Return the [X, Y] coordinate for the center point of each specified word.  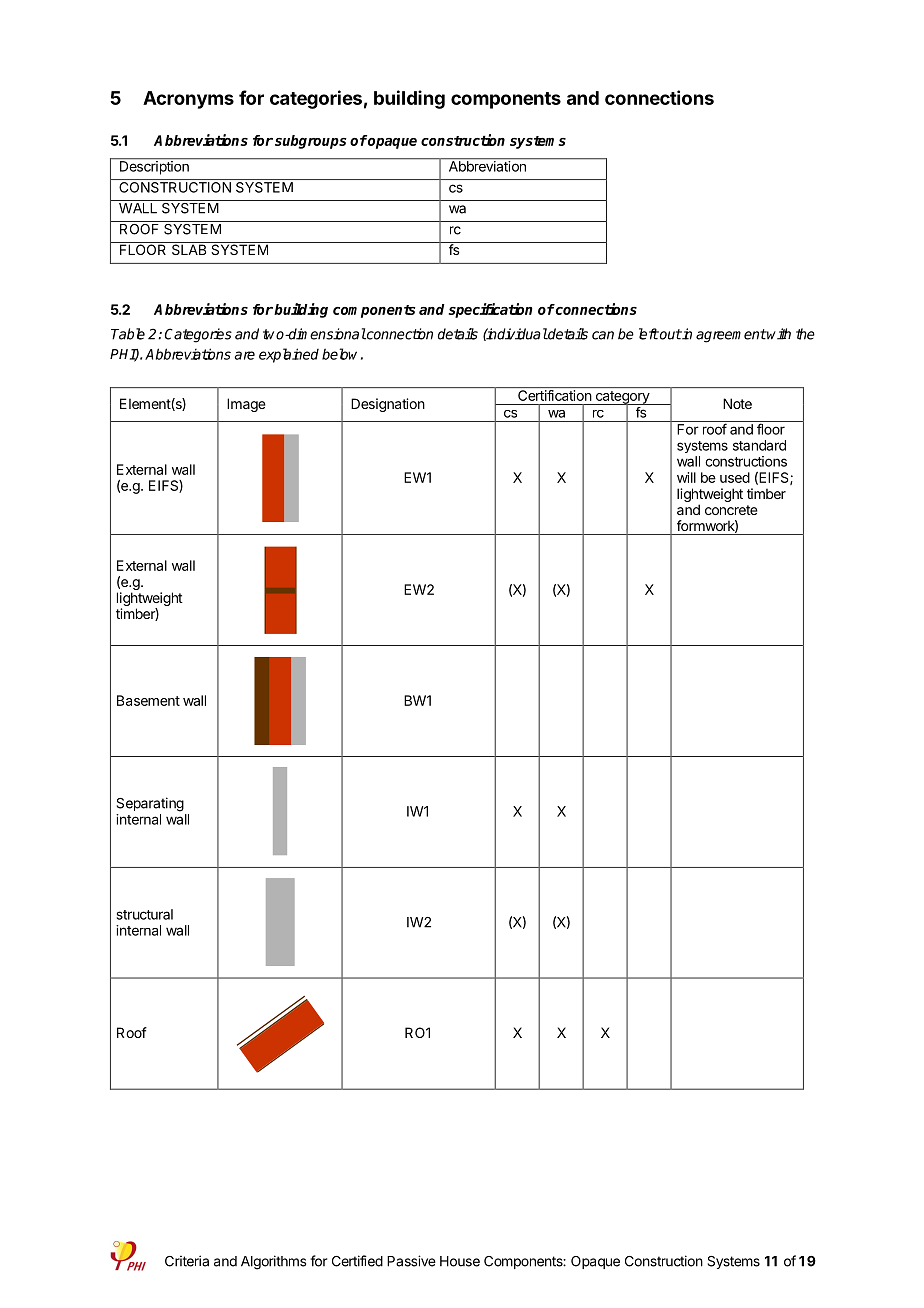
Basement [148, 700]
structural [145, 914]
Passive [411, 1261]
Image [246, 405]
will [686, 477]
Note [737, 403]
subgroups [311, 142]
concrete [731, 510]
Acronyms [188, 100]
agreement [731, 336]
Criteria [187, 1261]
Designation [388, 405]
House [460, 1261]
